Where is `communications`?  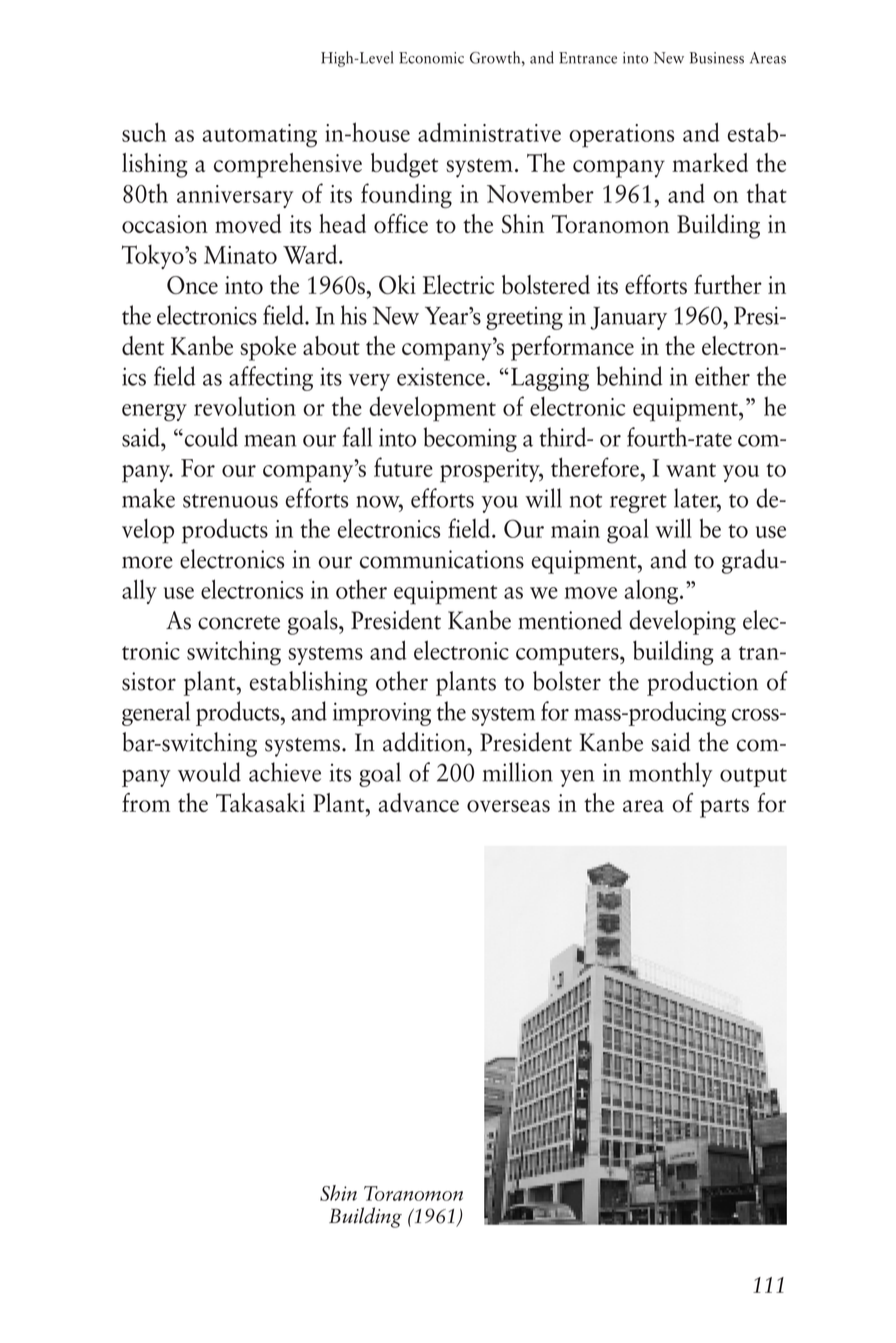 communications is located at coordinates (442, 559).
